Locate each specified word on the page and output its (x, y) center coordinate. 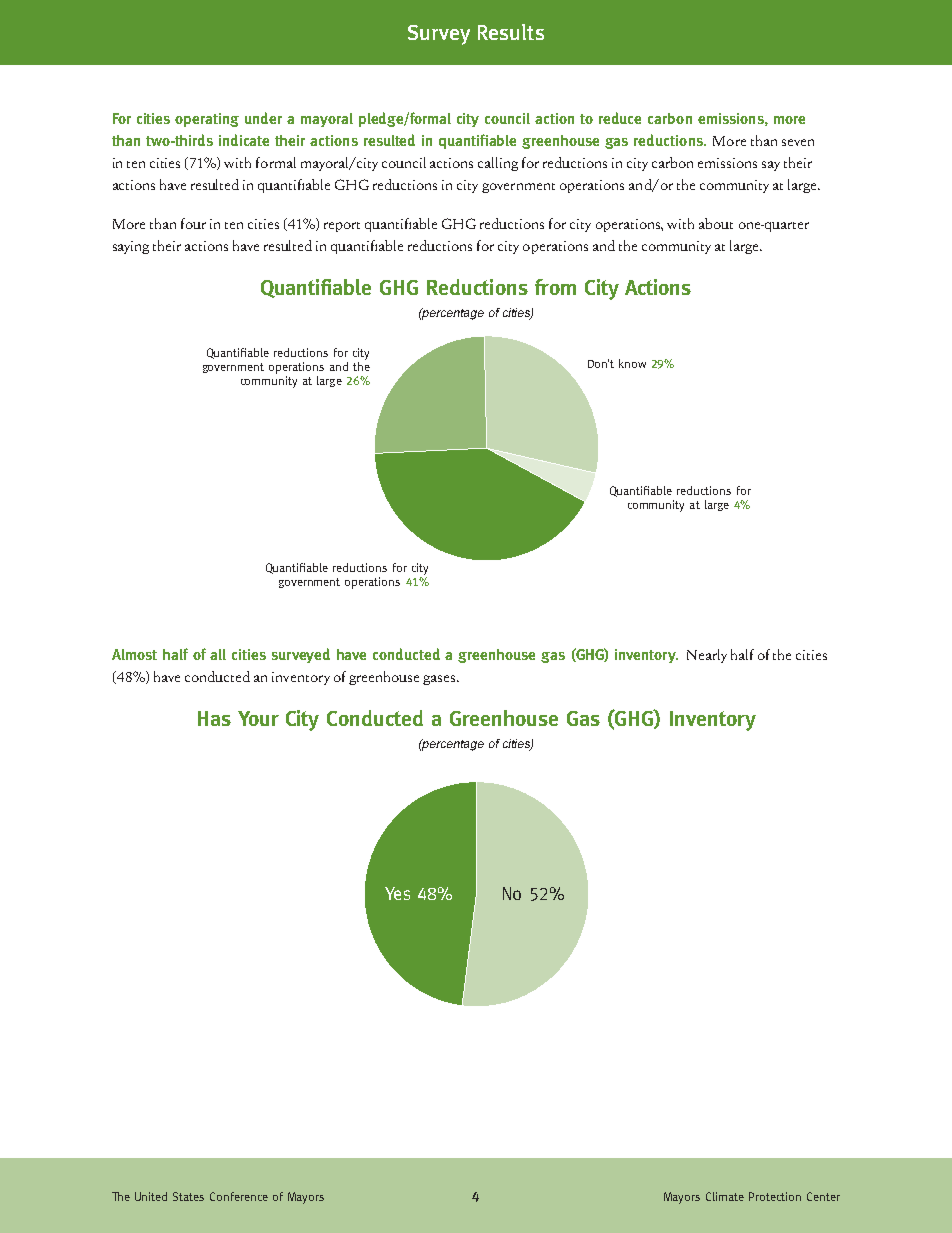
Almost (134, 654)
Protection (775, 1196)
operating (207, 120)
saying (131, 247)
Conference (239, 1196)
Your (258, 718)
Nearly (707, 656)
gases (440, 680)
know (632, 363)
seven (798, 142)
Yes (397, 893)
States (188, 1196)
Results (511, 32)
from (555, 287)
